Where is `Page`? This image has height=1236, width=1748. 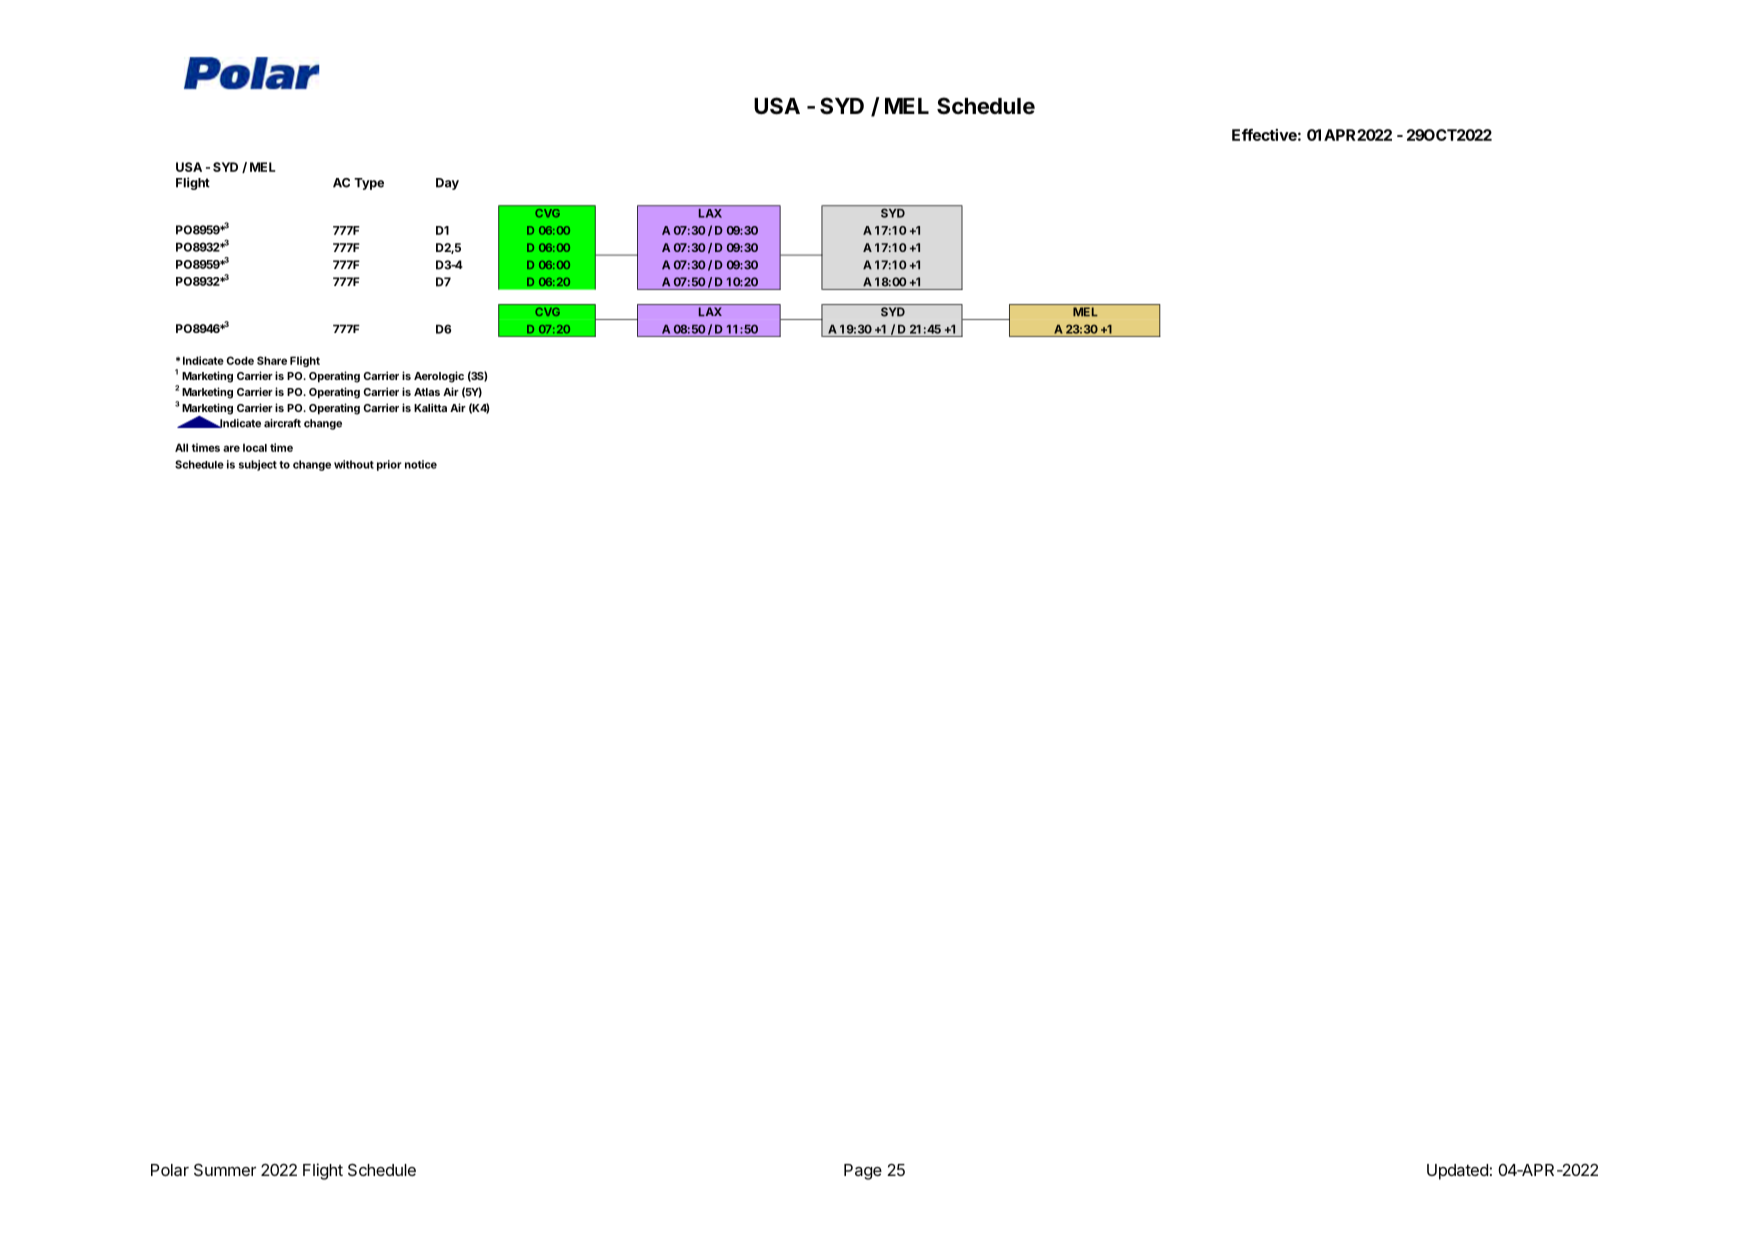
Page is located at coordinates (863, 1172).
